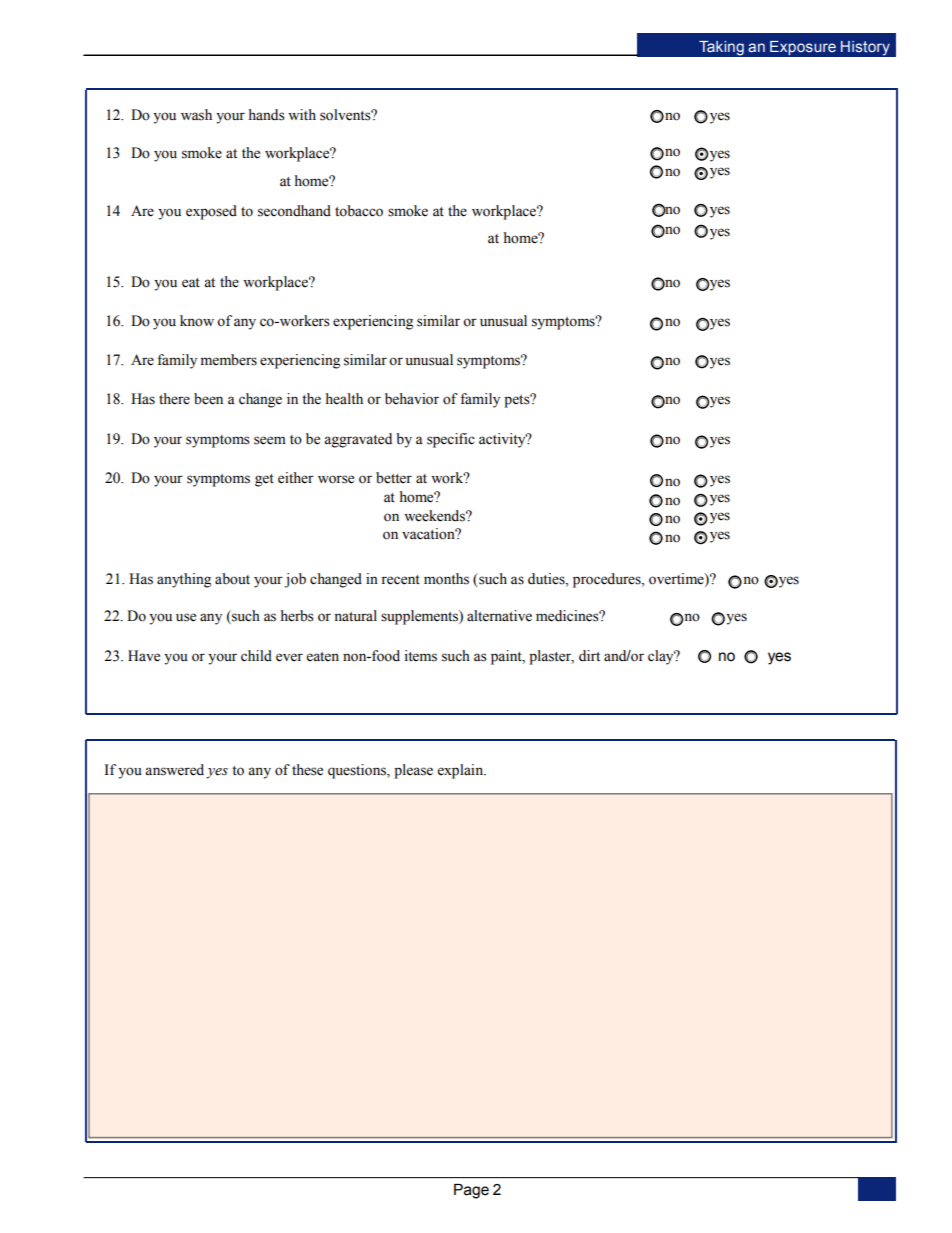 This screenshot has width=952, height=1233. Describe the element at coordinates (307, 770) in the screenshot. I see `these` at that location.
